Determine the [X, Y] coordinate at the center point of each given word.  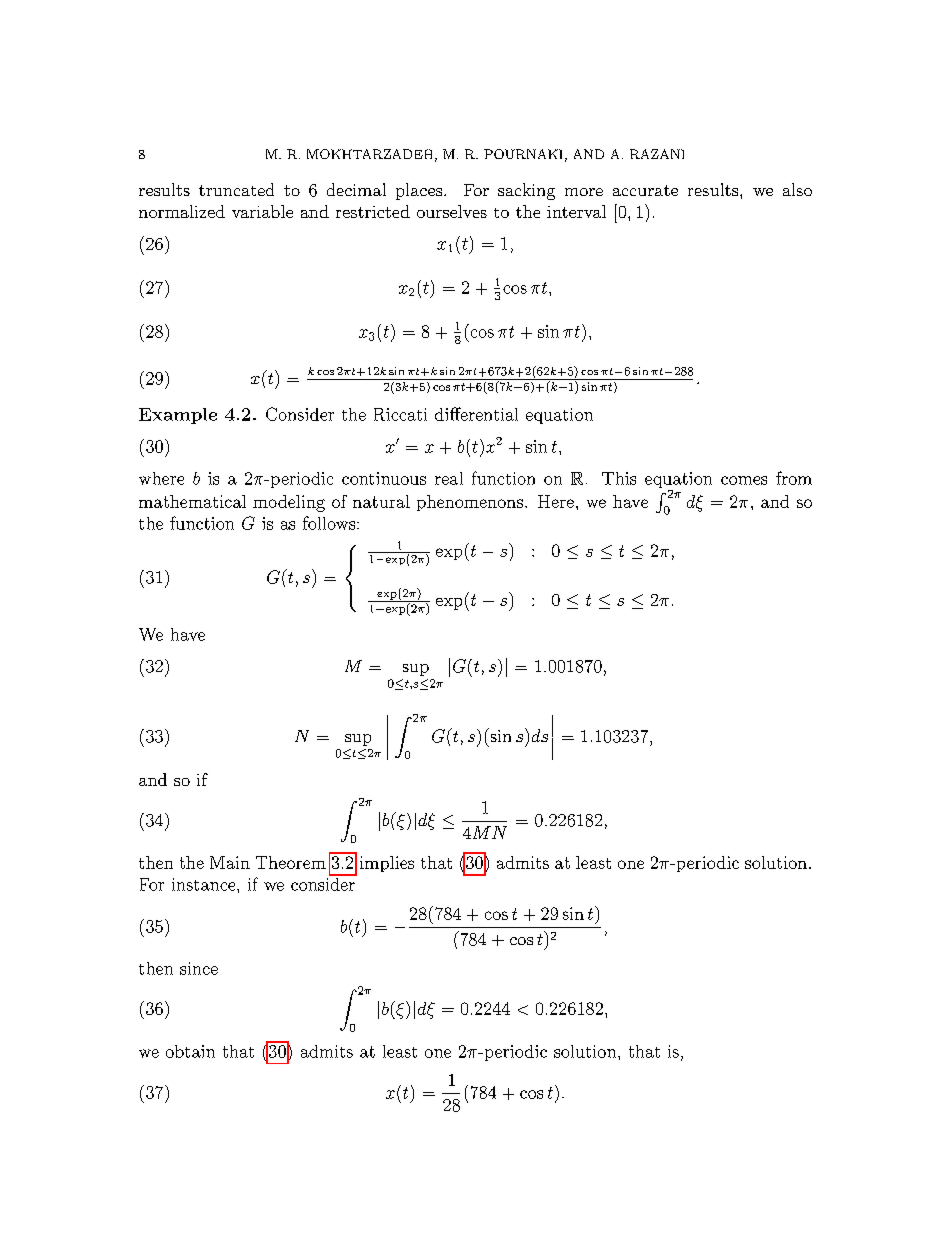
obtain [190, 1051]
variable [262, 211]
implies [387, 864]
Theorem [291, 862]
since [199, 968]
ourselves [452, 211]
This [619, 478]
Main [230, 862]
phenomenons [470, 503]
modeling [289, 503]
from [794, 478]
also [797, 189]
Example [178, 416]
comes [744, 480]
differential [476, 414]
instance [205, 884]
